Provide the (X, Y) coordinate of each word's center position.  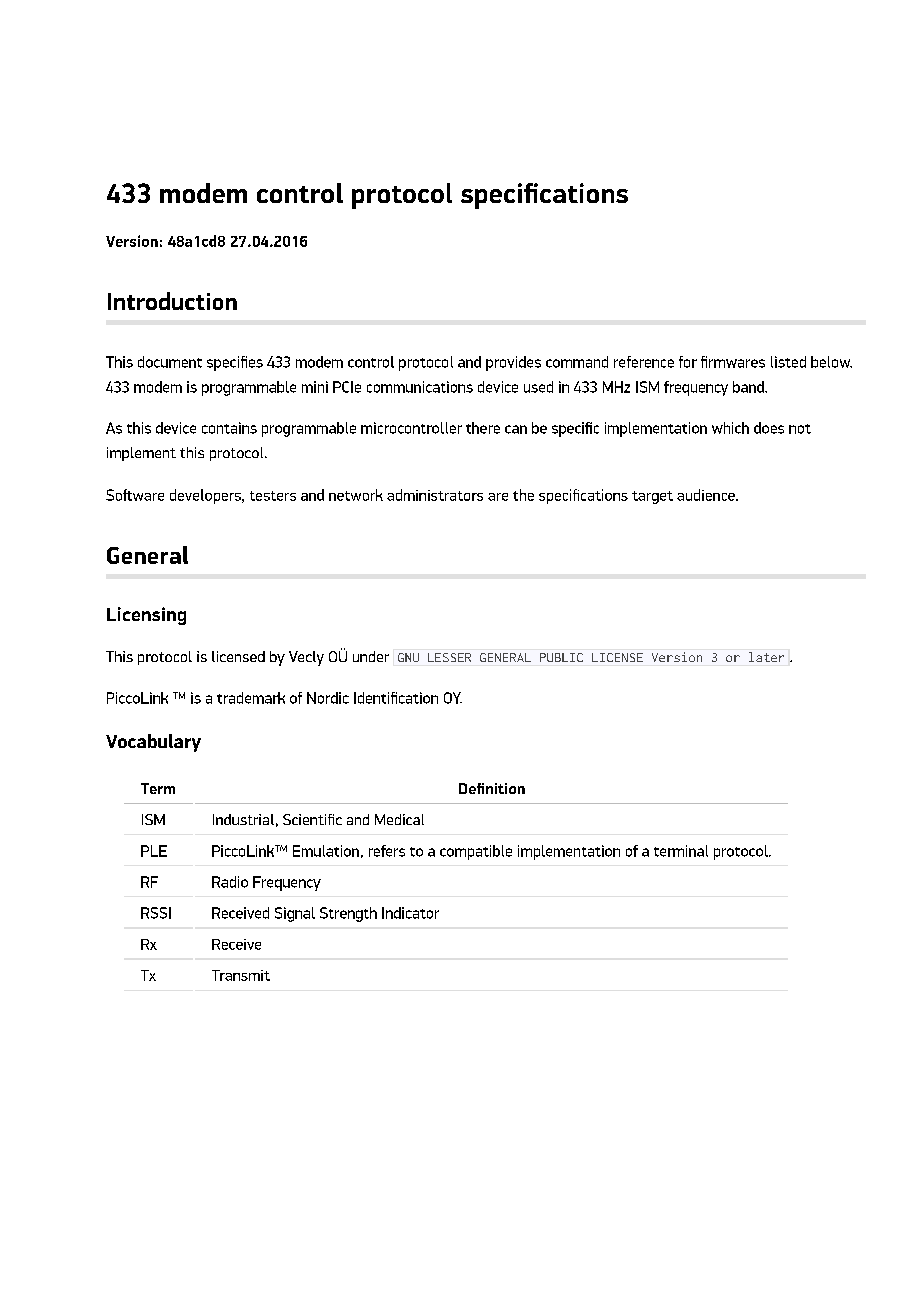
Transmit (241, 975)
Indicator (410, 913)
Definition (492, 788)
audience (707, 495)
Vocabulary (153, 743)
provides (513, 363)
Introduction (172, 301)
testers (273, 496)
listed (788, 362)
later (766, 657)
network (356, 495)
